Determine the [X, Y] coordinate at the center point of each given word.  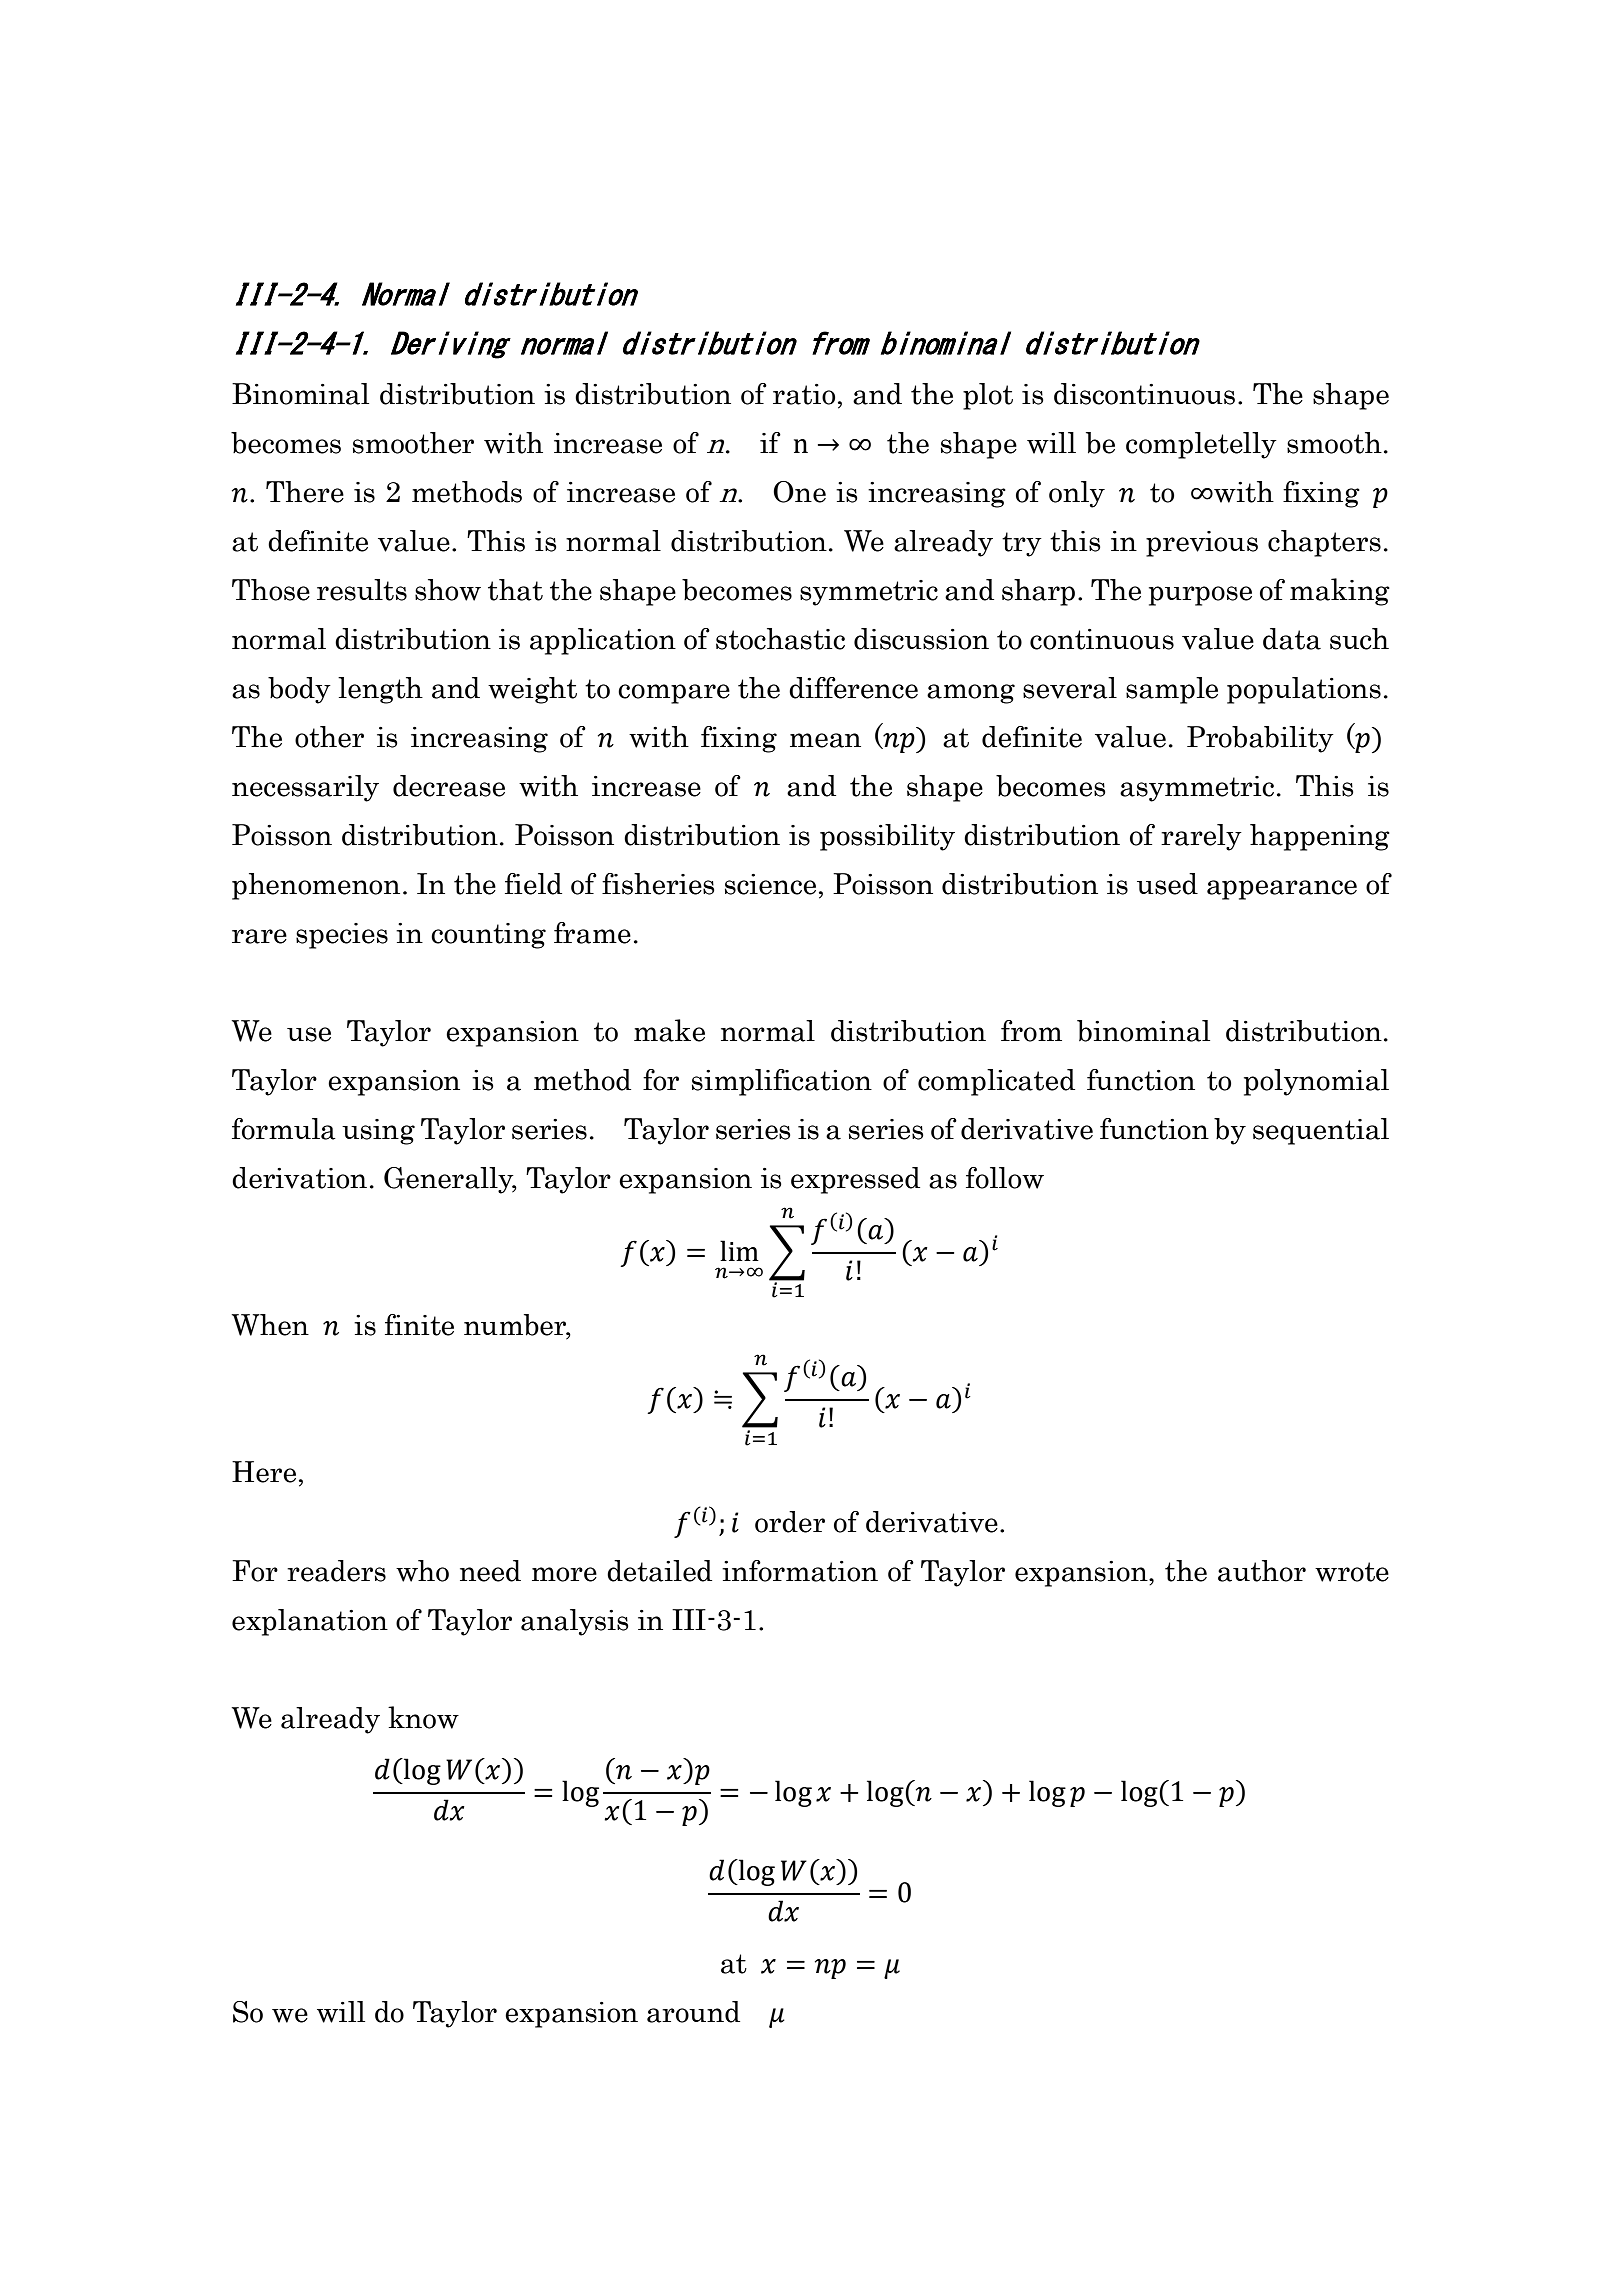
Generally [450, 1180]
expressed [855, 1180]
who [422, 1571]
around [693, 2012]
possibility [887, 837]
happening [1320, 837]
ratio [804, 394]
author [1262, 1571]
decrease [449, 786]
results [362, 590]
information [800, 1571]
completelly [1201, 445]
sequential [1321, 1131]
